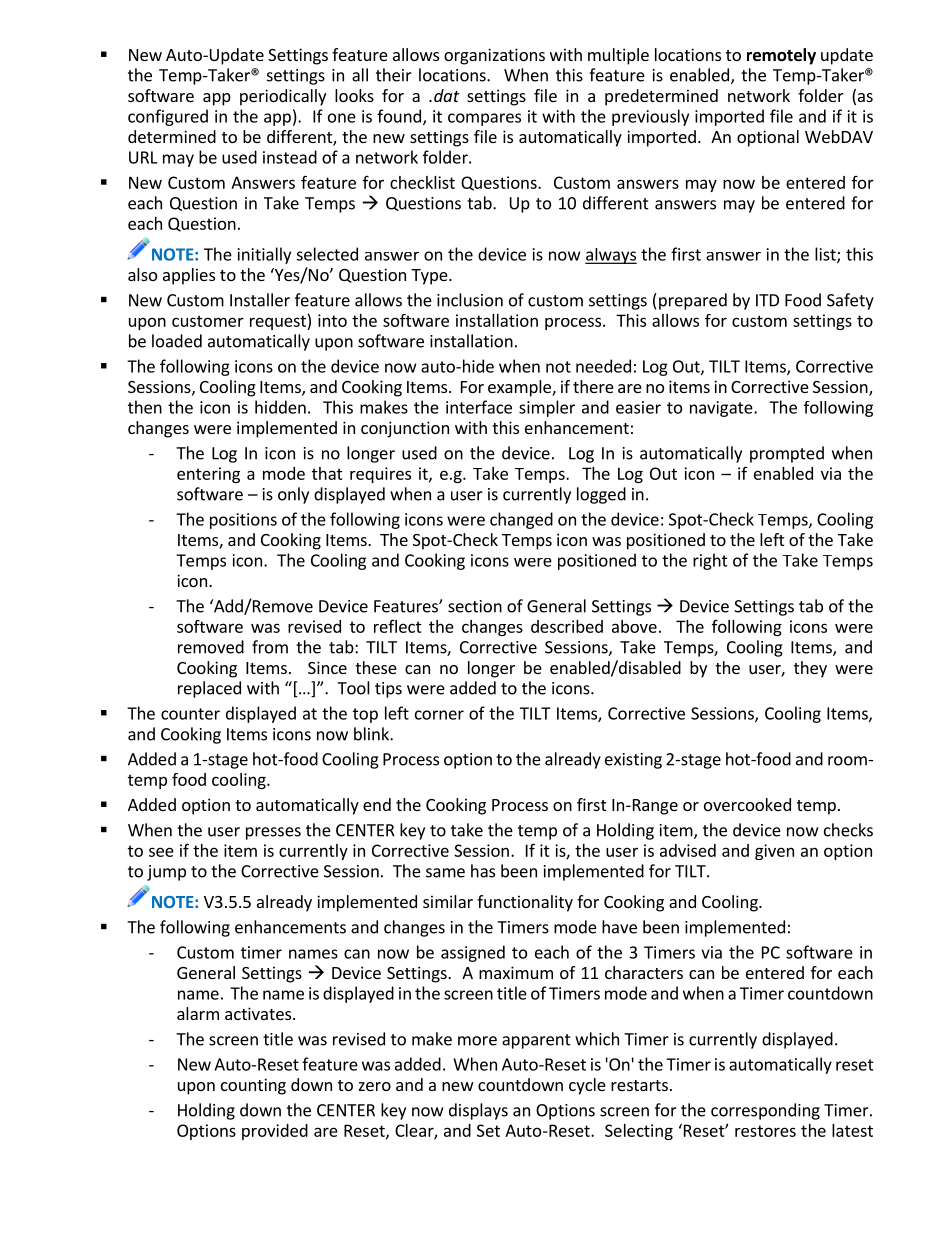 Image resolution: width=952 pixels, height=1233 pixels. Describe the element at coordinates (283, 97) in the page. I see `periodically` at that location.
